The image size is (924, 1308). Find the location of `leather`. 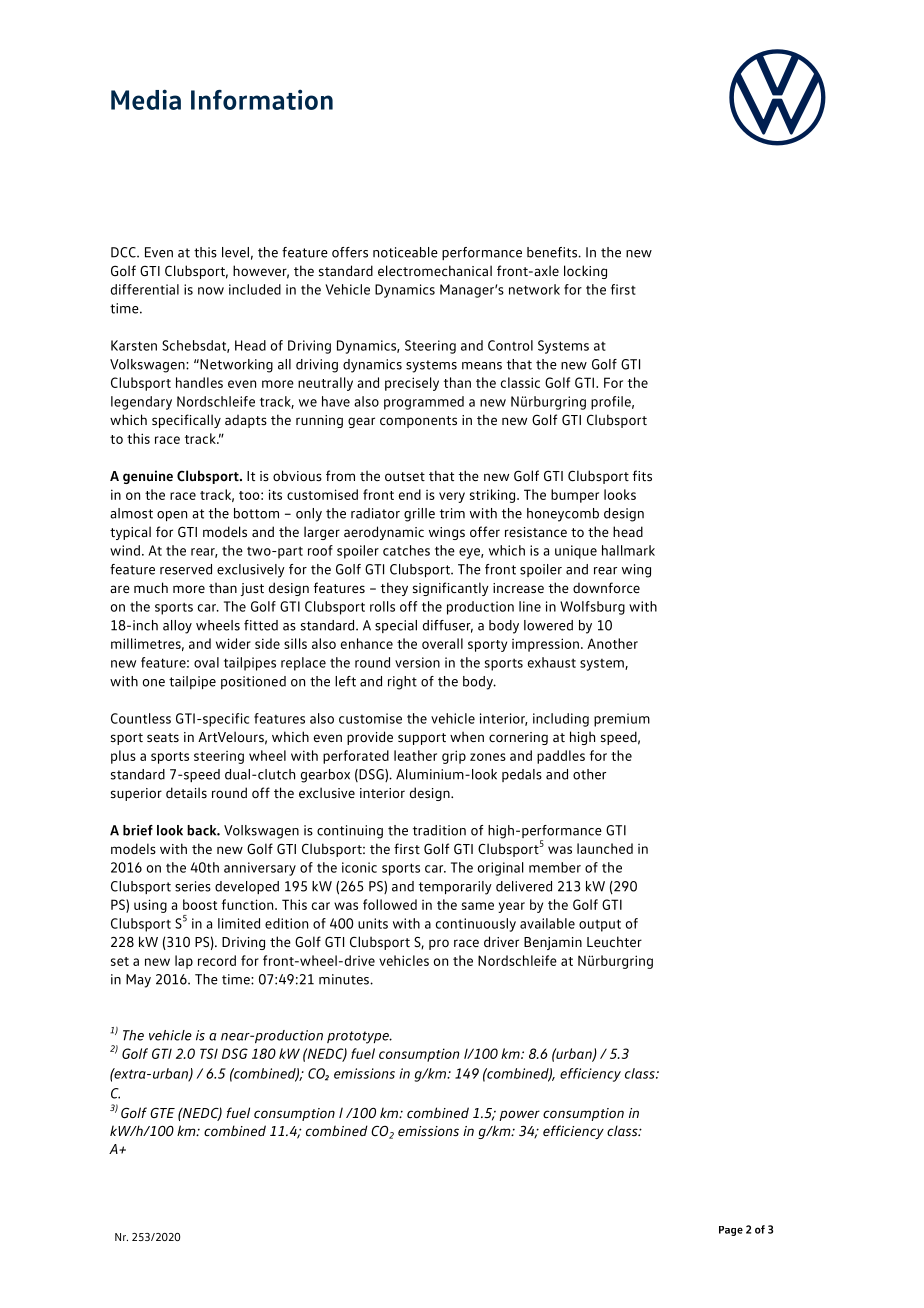

leather is located at coordinates (415, 755).
